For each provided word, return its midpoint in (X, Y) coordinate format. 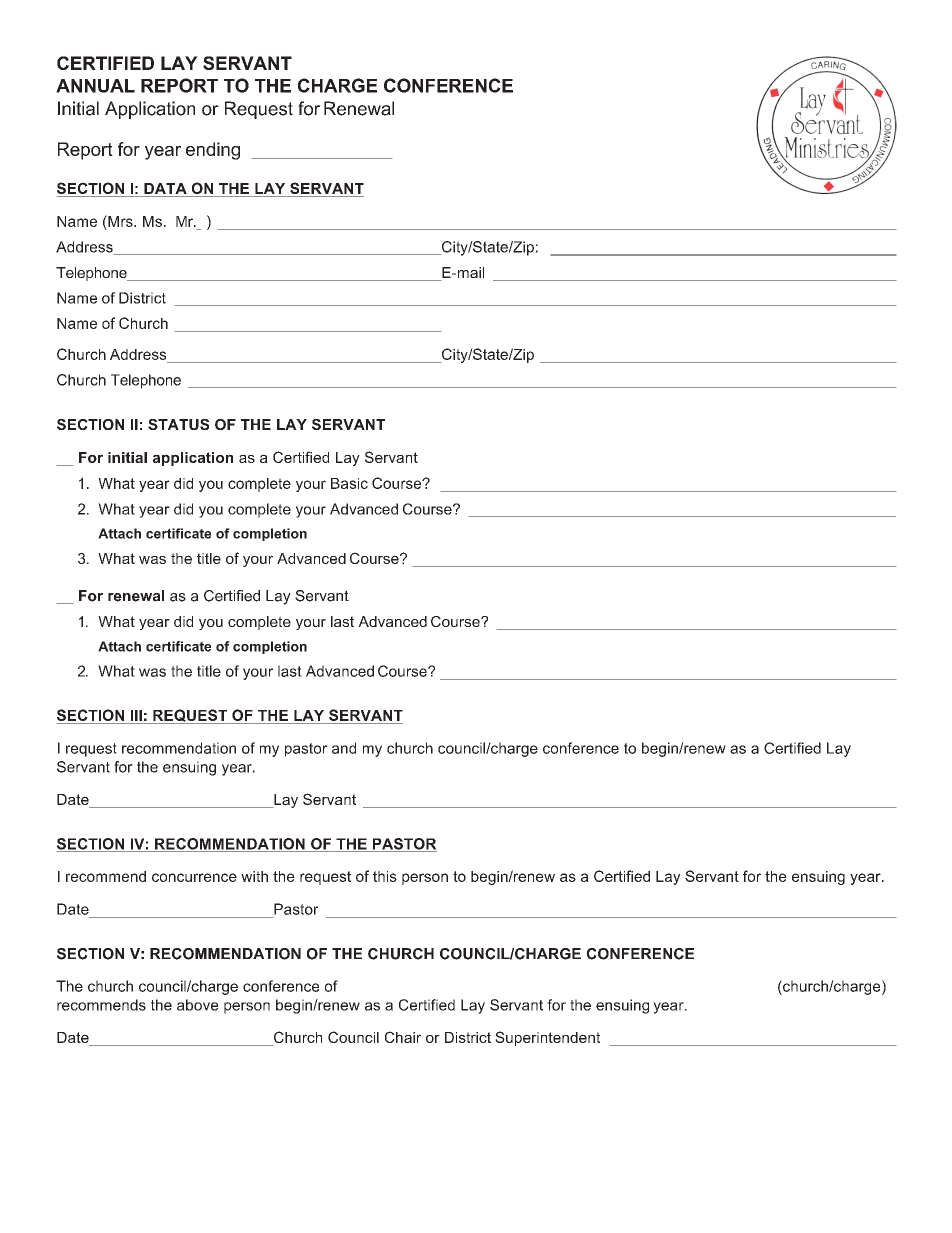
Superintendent (547, 1038)
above (198, 1005)
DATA (165, 188)
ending (213, 151)
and (344, 748)
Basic (349, 483)
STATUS (178, 424)
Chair (403, 1037)
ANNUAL (95, 86)
